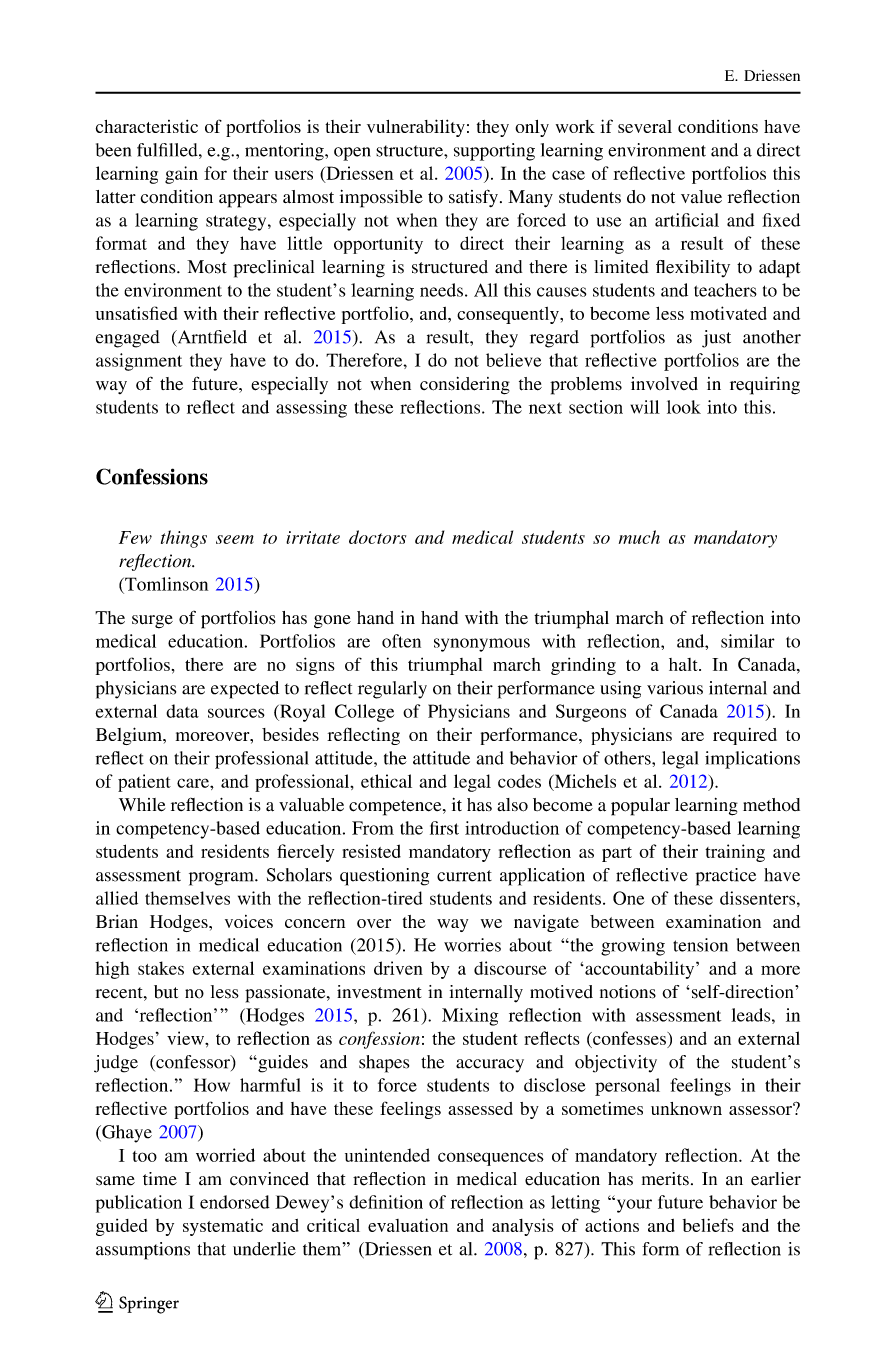 The image size is (896, 1359). Describe the element at coordinates (494, 152) in the image. I see `supporting` at that location.
